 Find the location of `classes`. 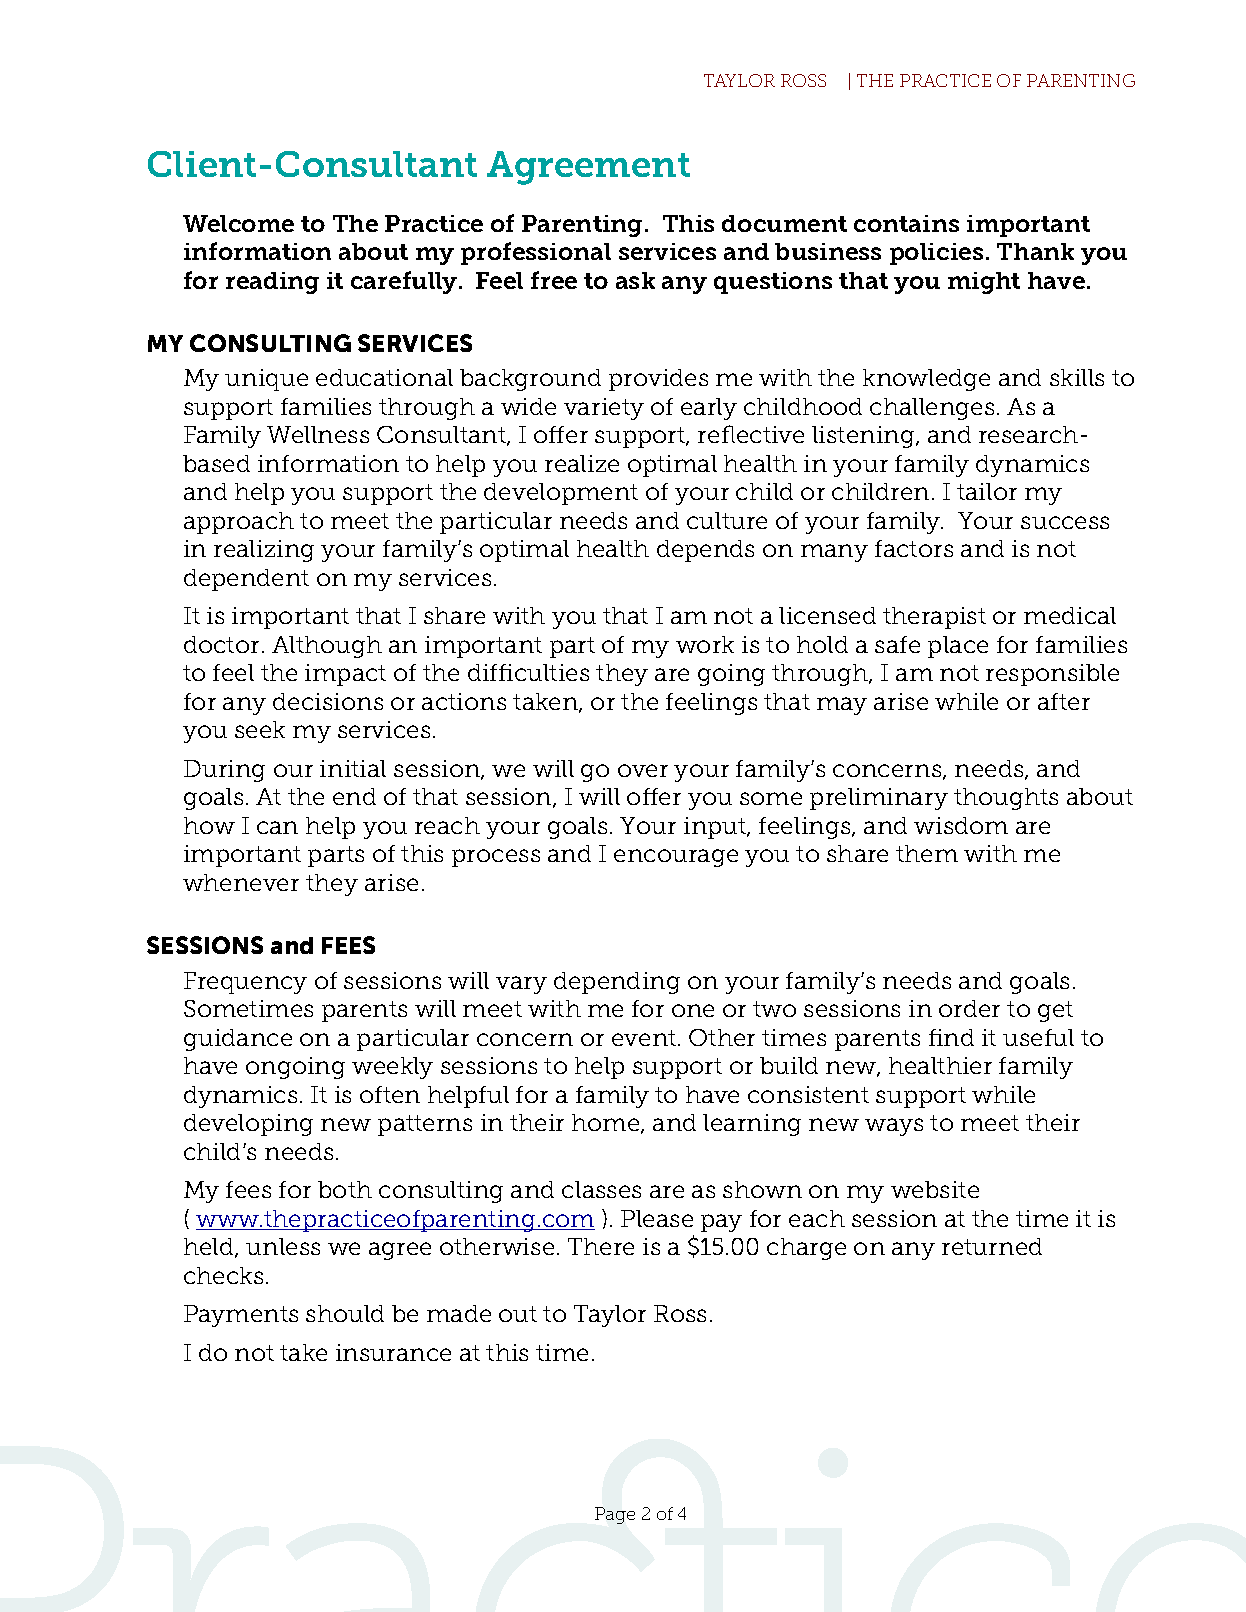

classes is located at coordinates (601, 1189).
